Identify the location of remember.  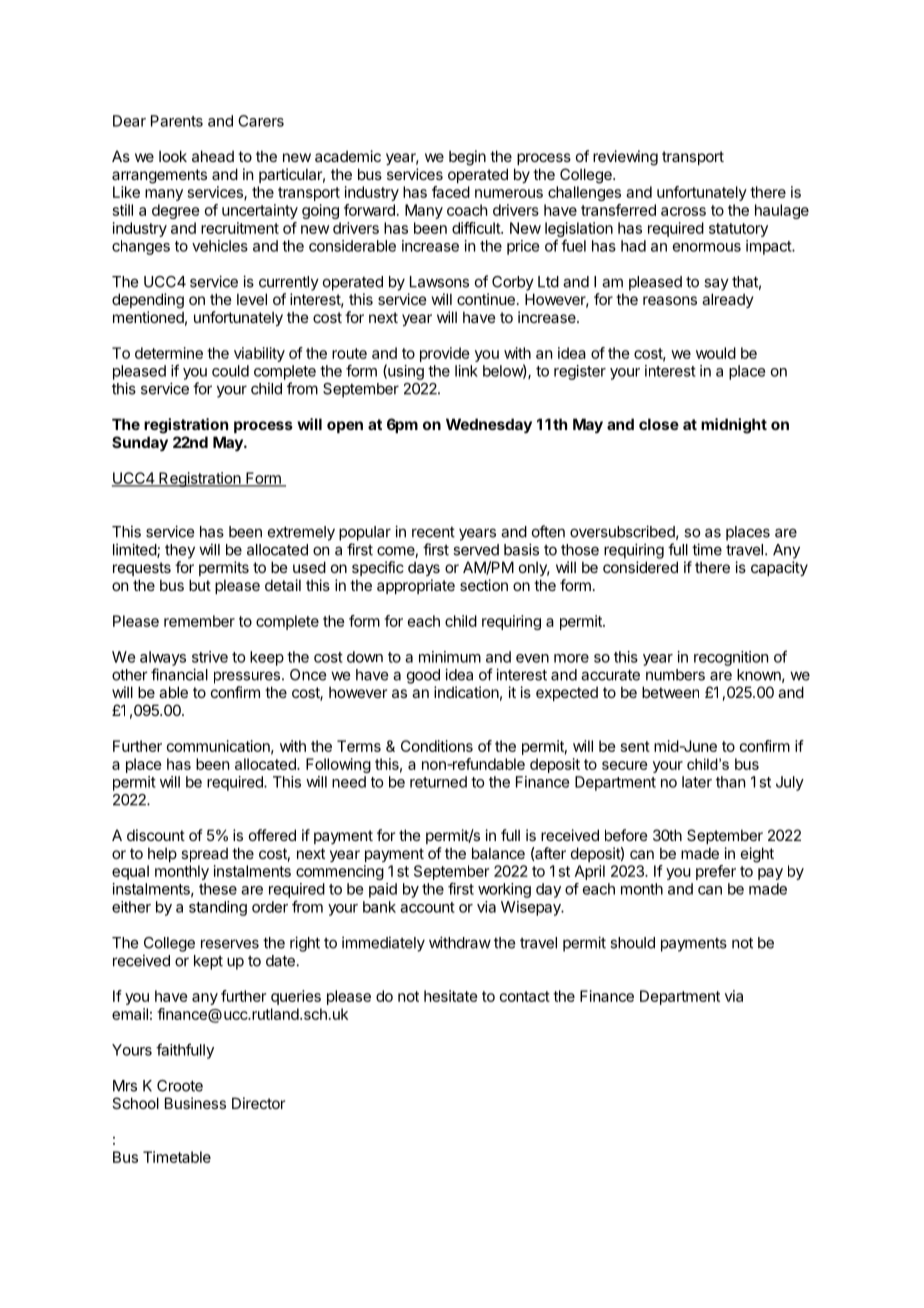
(199, 621).
